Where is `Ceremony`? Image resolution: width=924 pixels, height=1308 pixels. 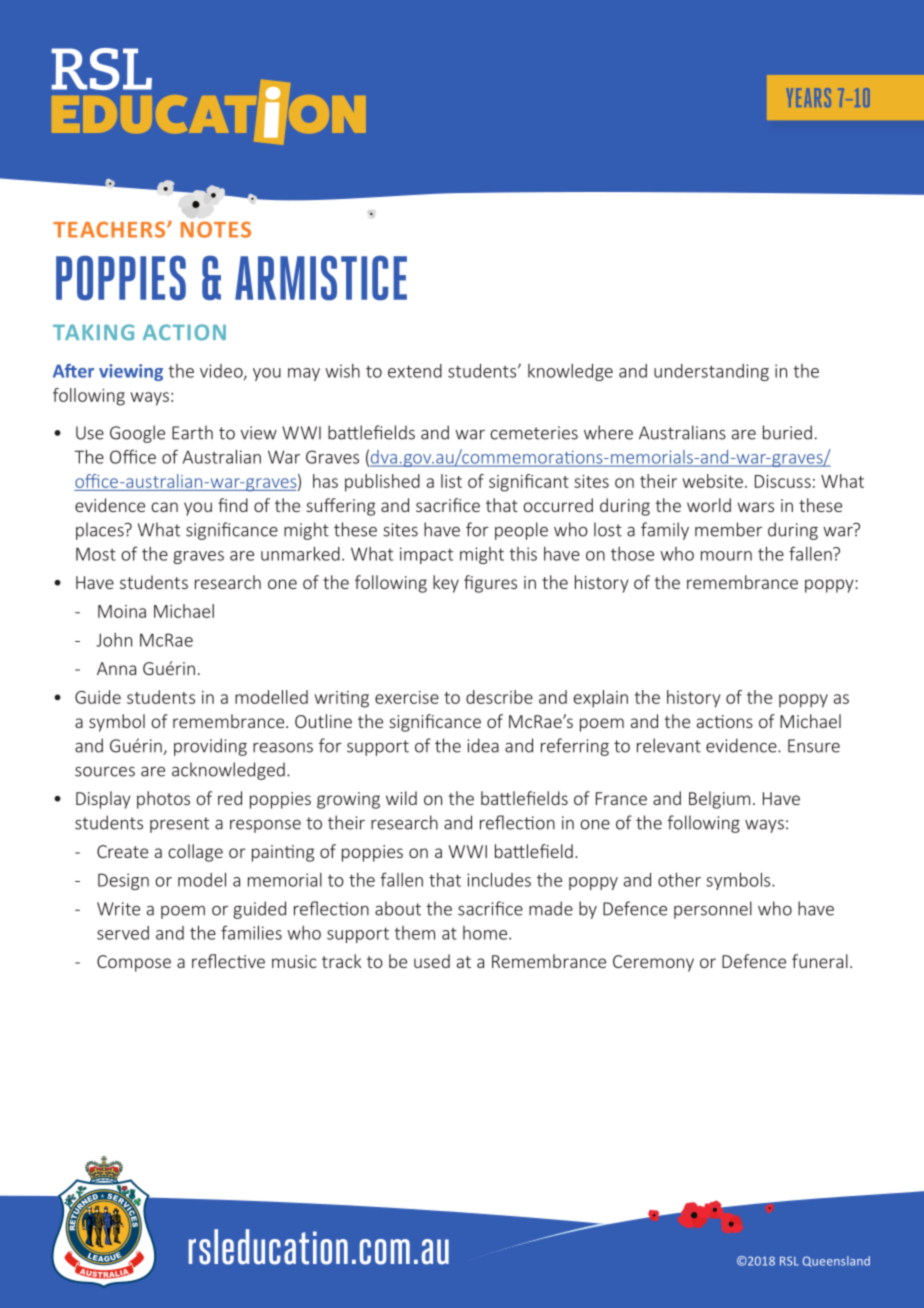 Ceremony is located at coordinates (653, 963).
